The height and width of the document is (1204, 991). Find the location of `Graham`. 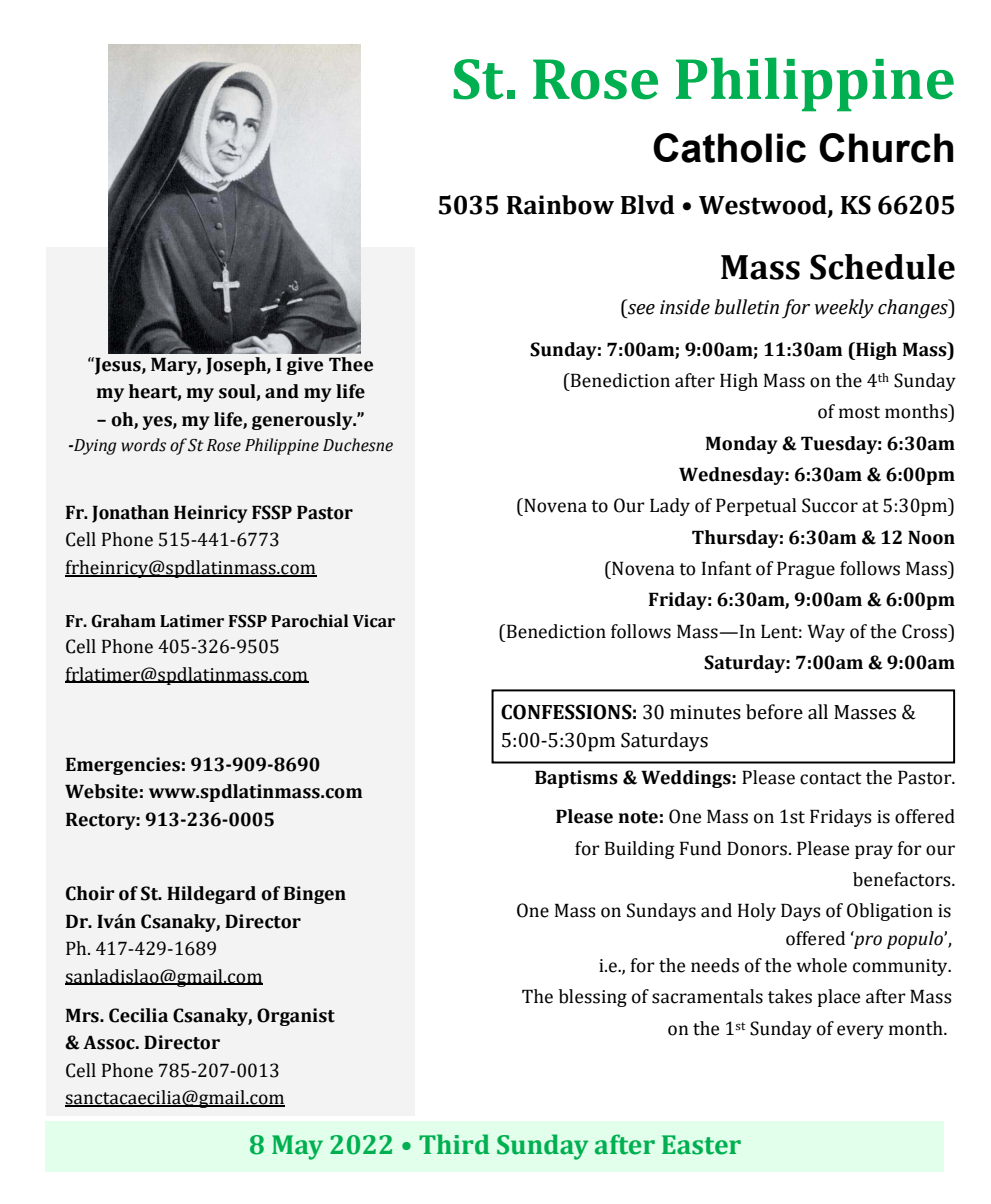

Graham is located at coordinates (123, 621).
